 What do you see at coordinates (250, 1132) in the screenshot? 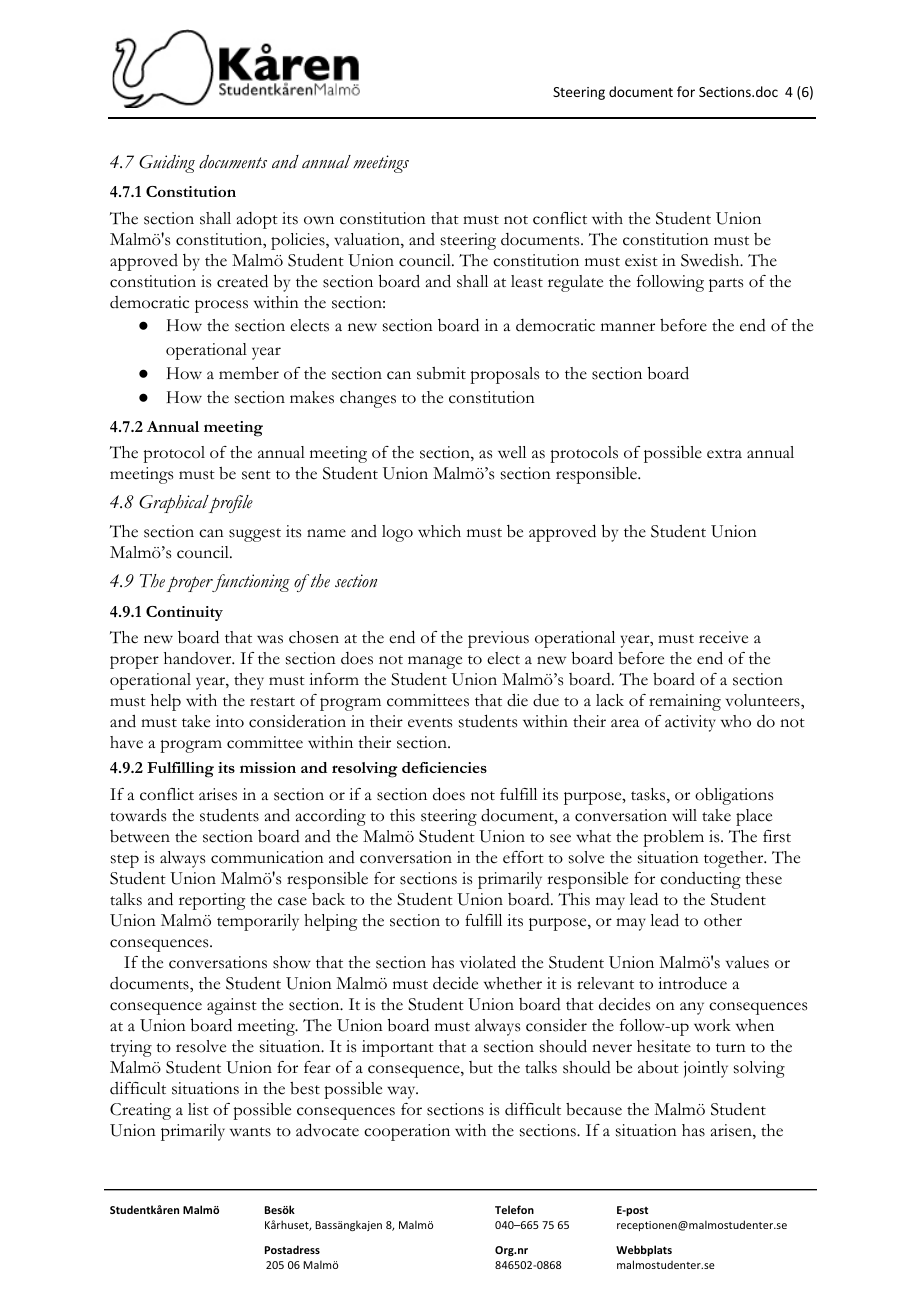
I see `wants` at bounding box center [250, 1132].
